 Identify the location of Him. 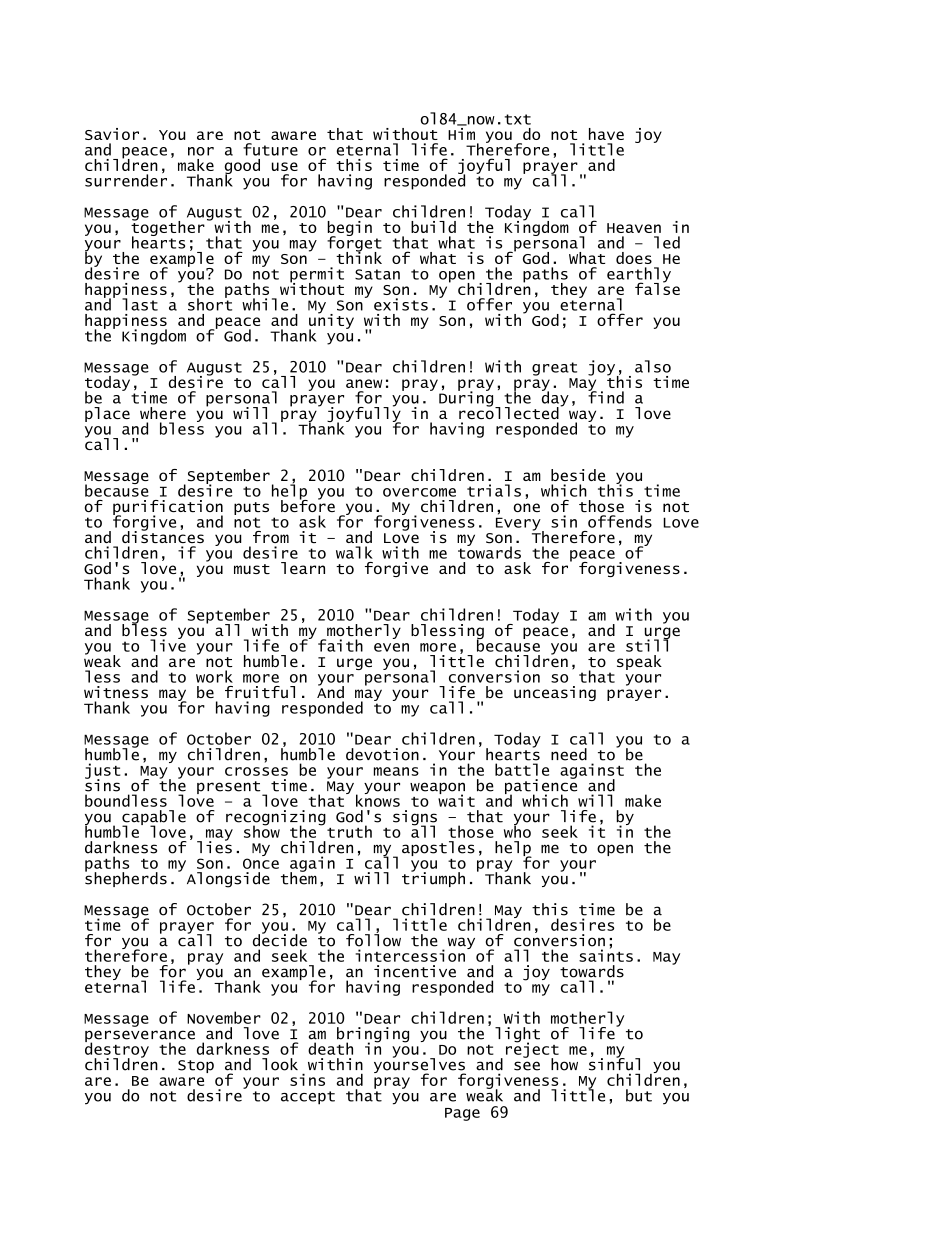
(461, 132).
